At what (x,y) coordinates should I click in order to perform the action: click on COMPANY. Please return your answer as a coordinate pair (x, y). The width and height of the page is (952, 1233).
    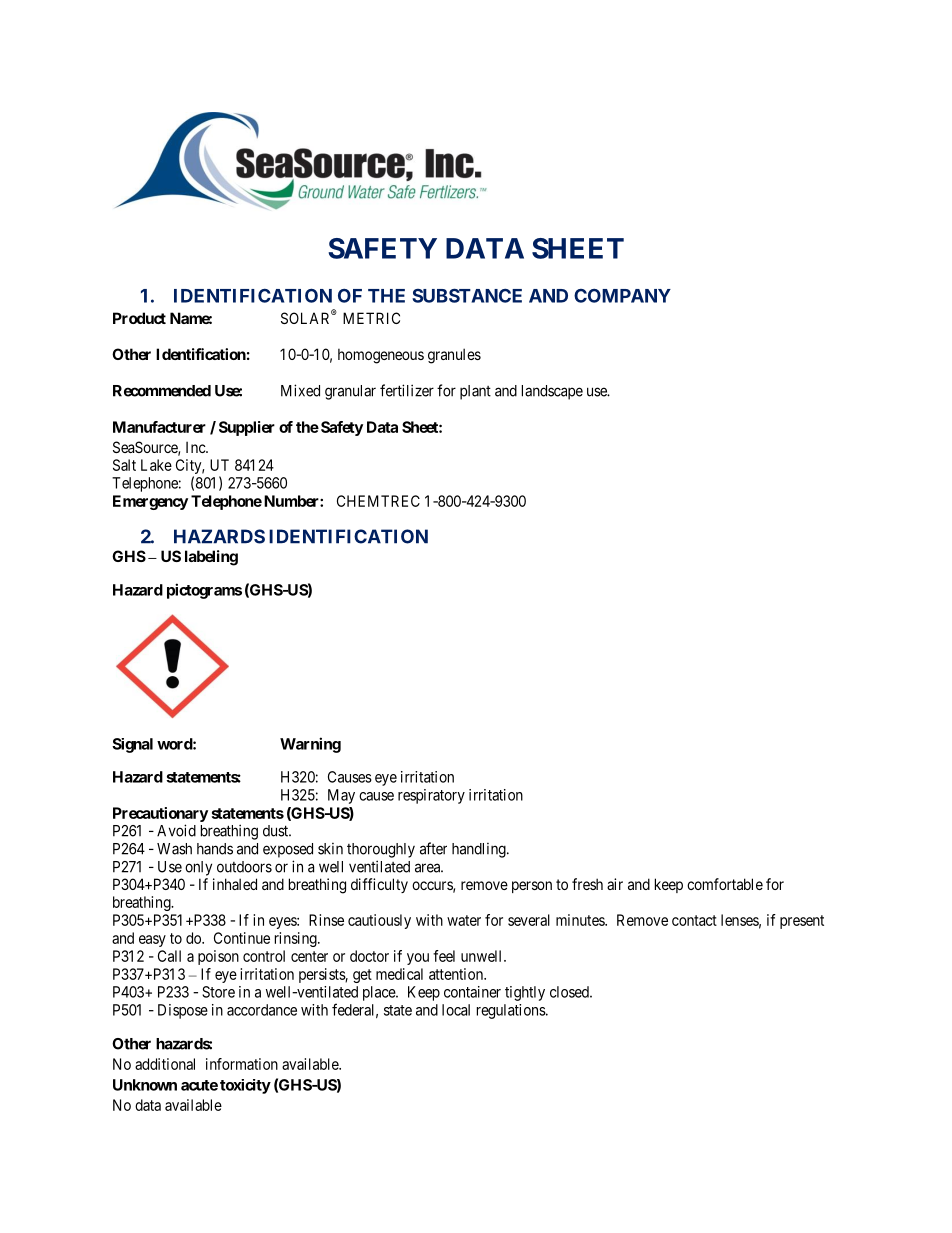
    Looking at the image, I should click on (622, 296).
